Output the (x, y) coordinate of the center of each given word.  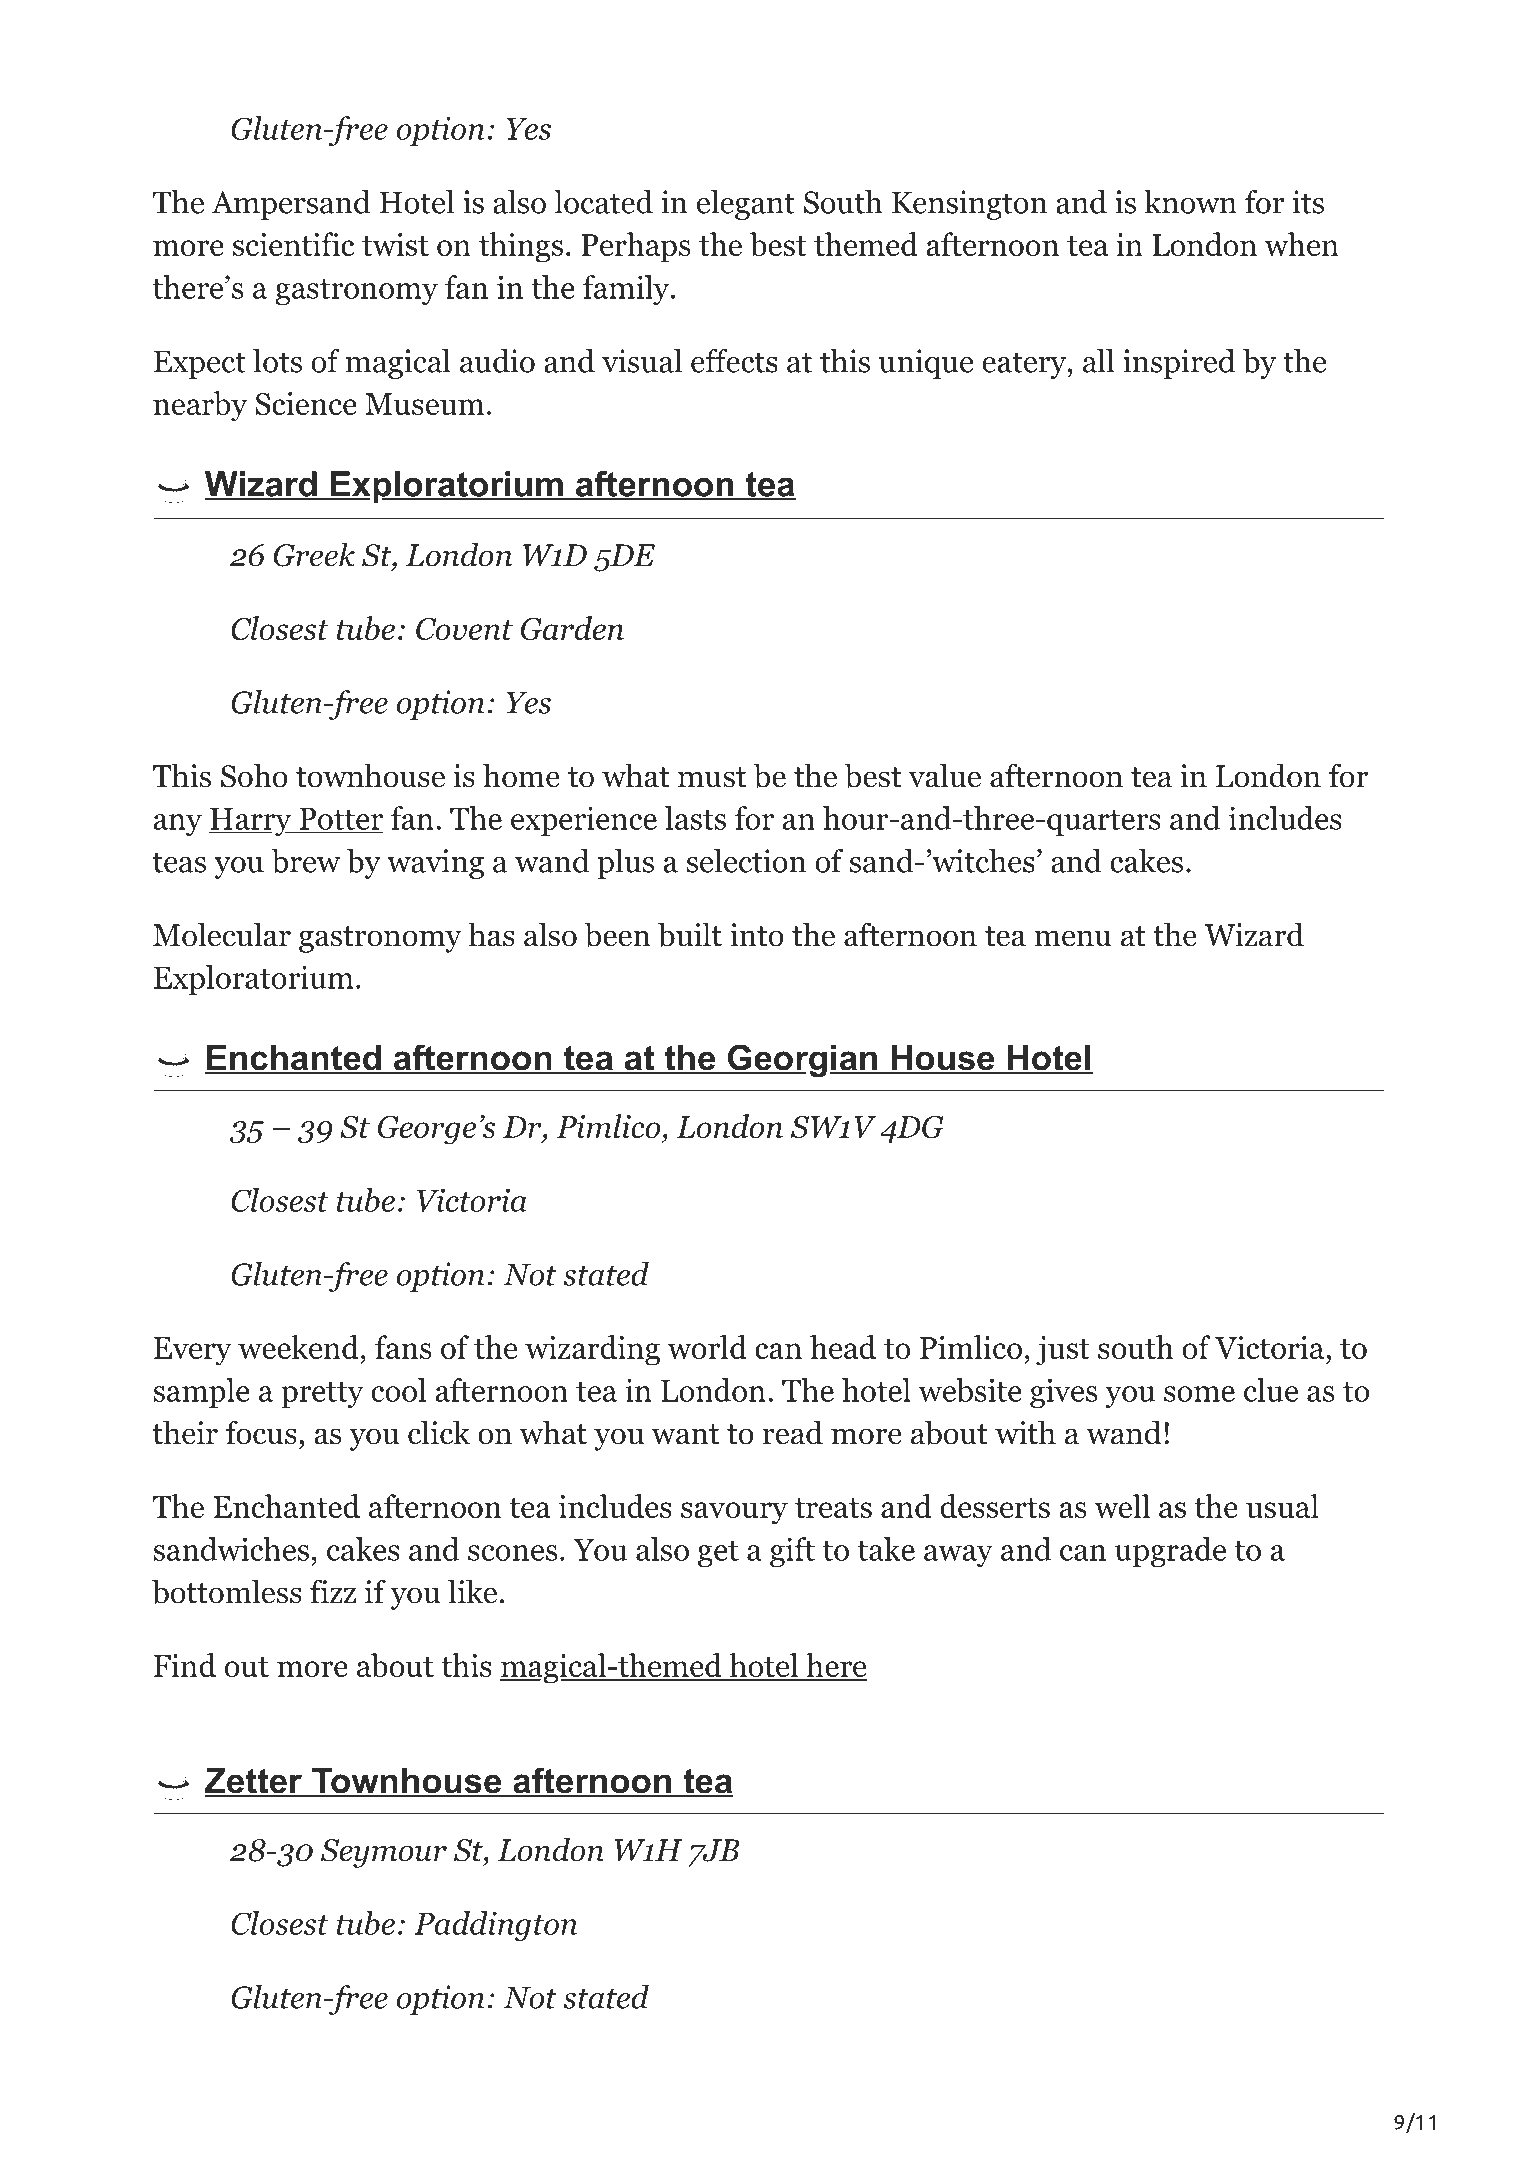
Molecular (222, 934)
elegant (746, 205)
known (1190, 202)
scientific (294, 244)
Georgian (802, 1061)
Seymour (384, 1853)
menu (1073, 938)
